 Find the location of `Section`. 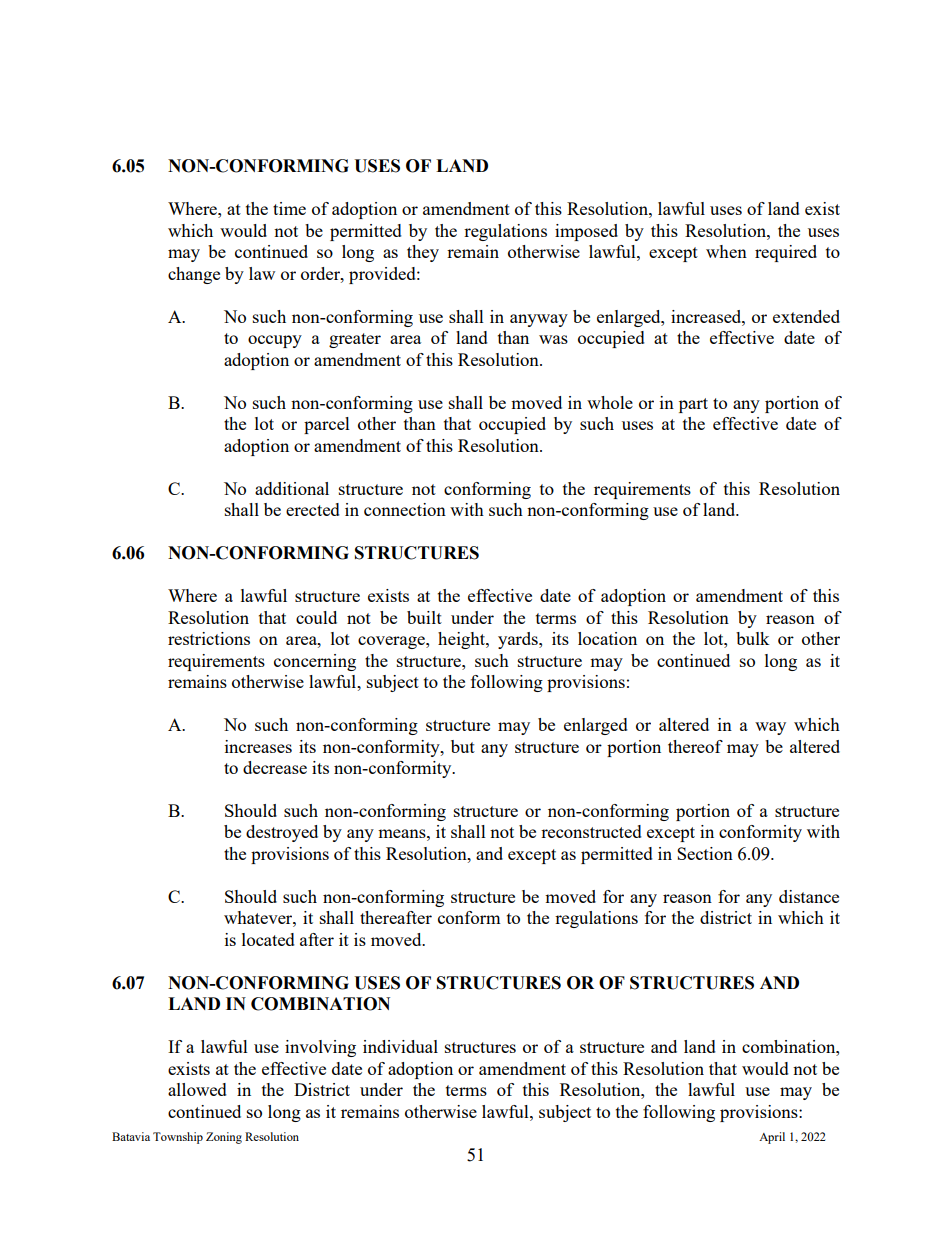

Section is located at coordinates (705, 853).
